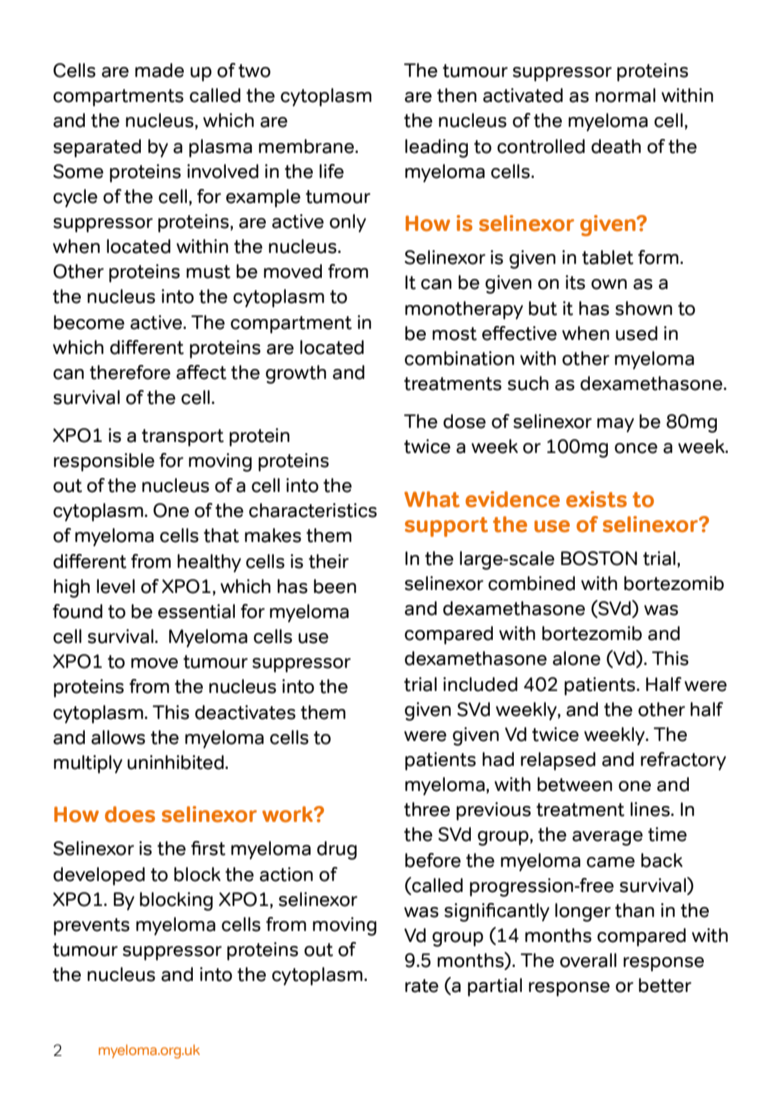 The image size is (782, 1109). I want to click on must, so click(208, 272).
